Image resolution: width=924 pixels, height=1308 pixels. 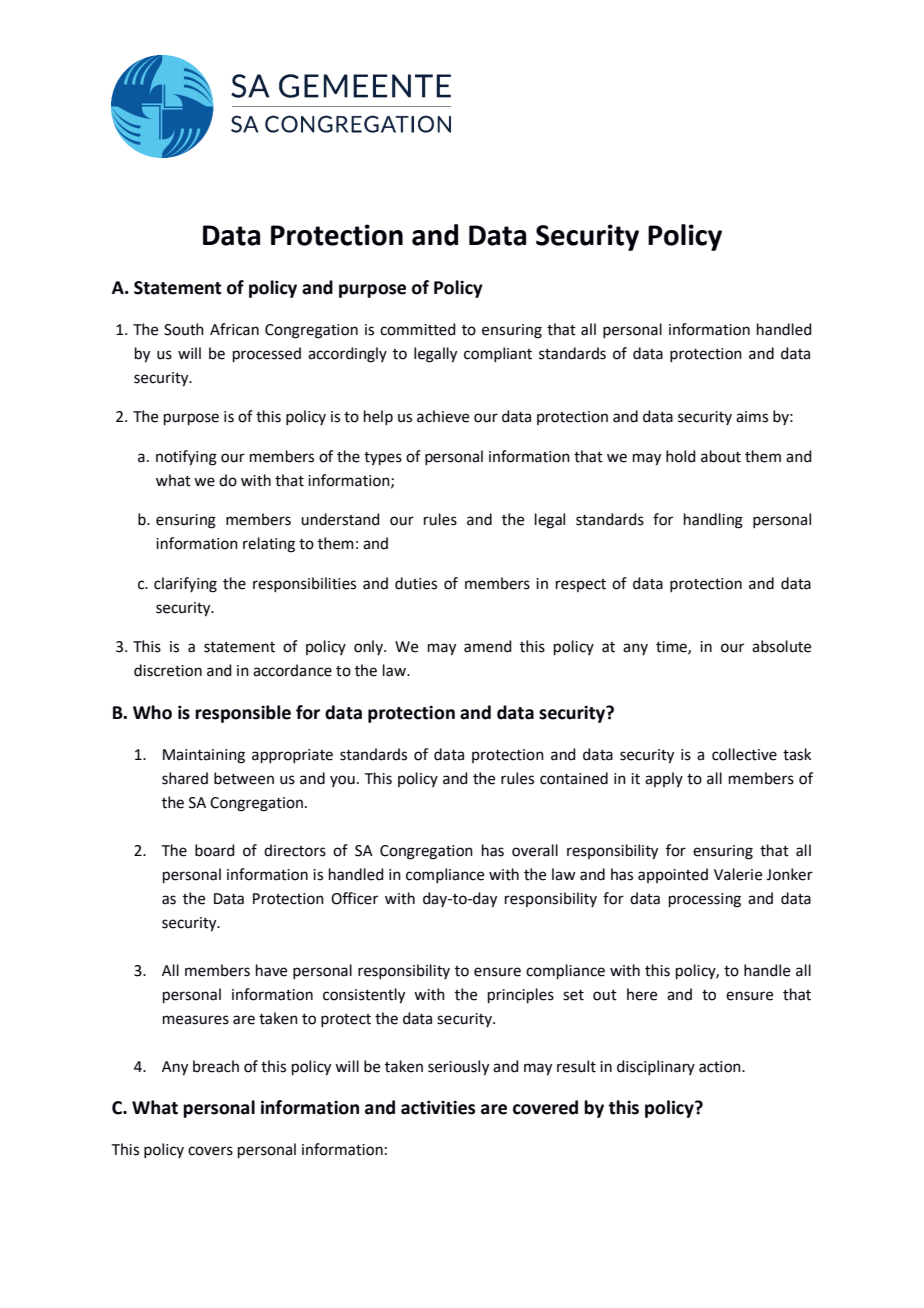 What do you see at coordinates (574, 778) in the page?
I see `contained` at bounding box center [574, 778].
